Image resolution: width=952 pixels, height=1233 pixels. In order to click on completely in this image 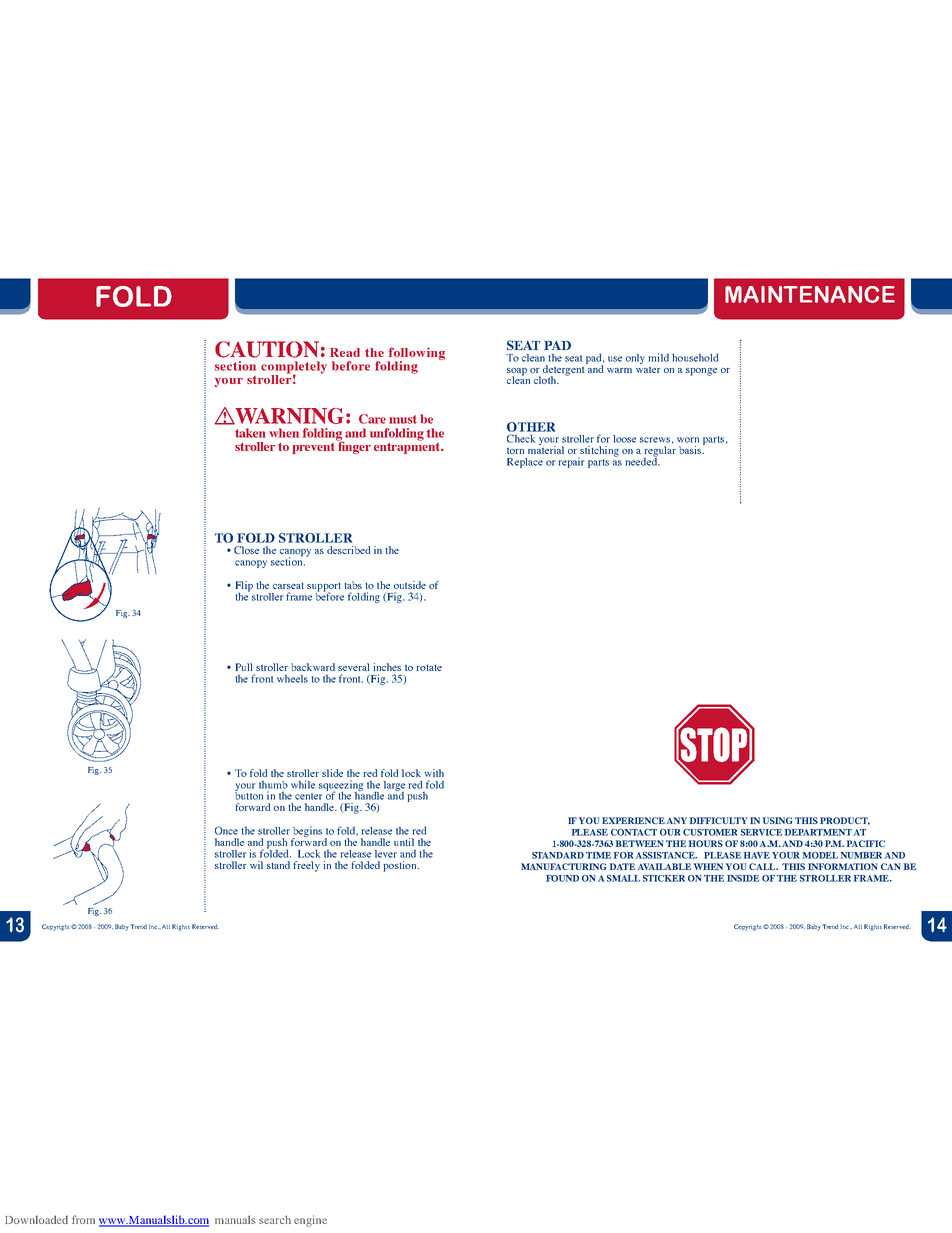, I will do `click(294, 368)`.
